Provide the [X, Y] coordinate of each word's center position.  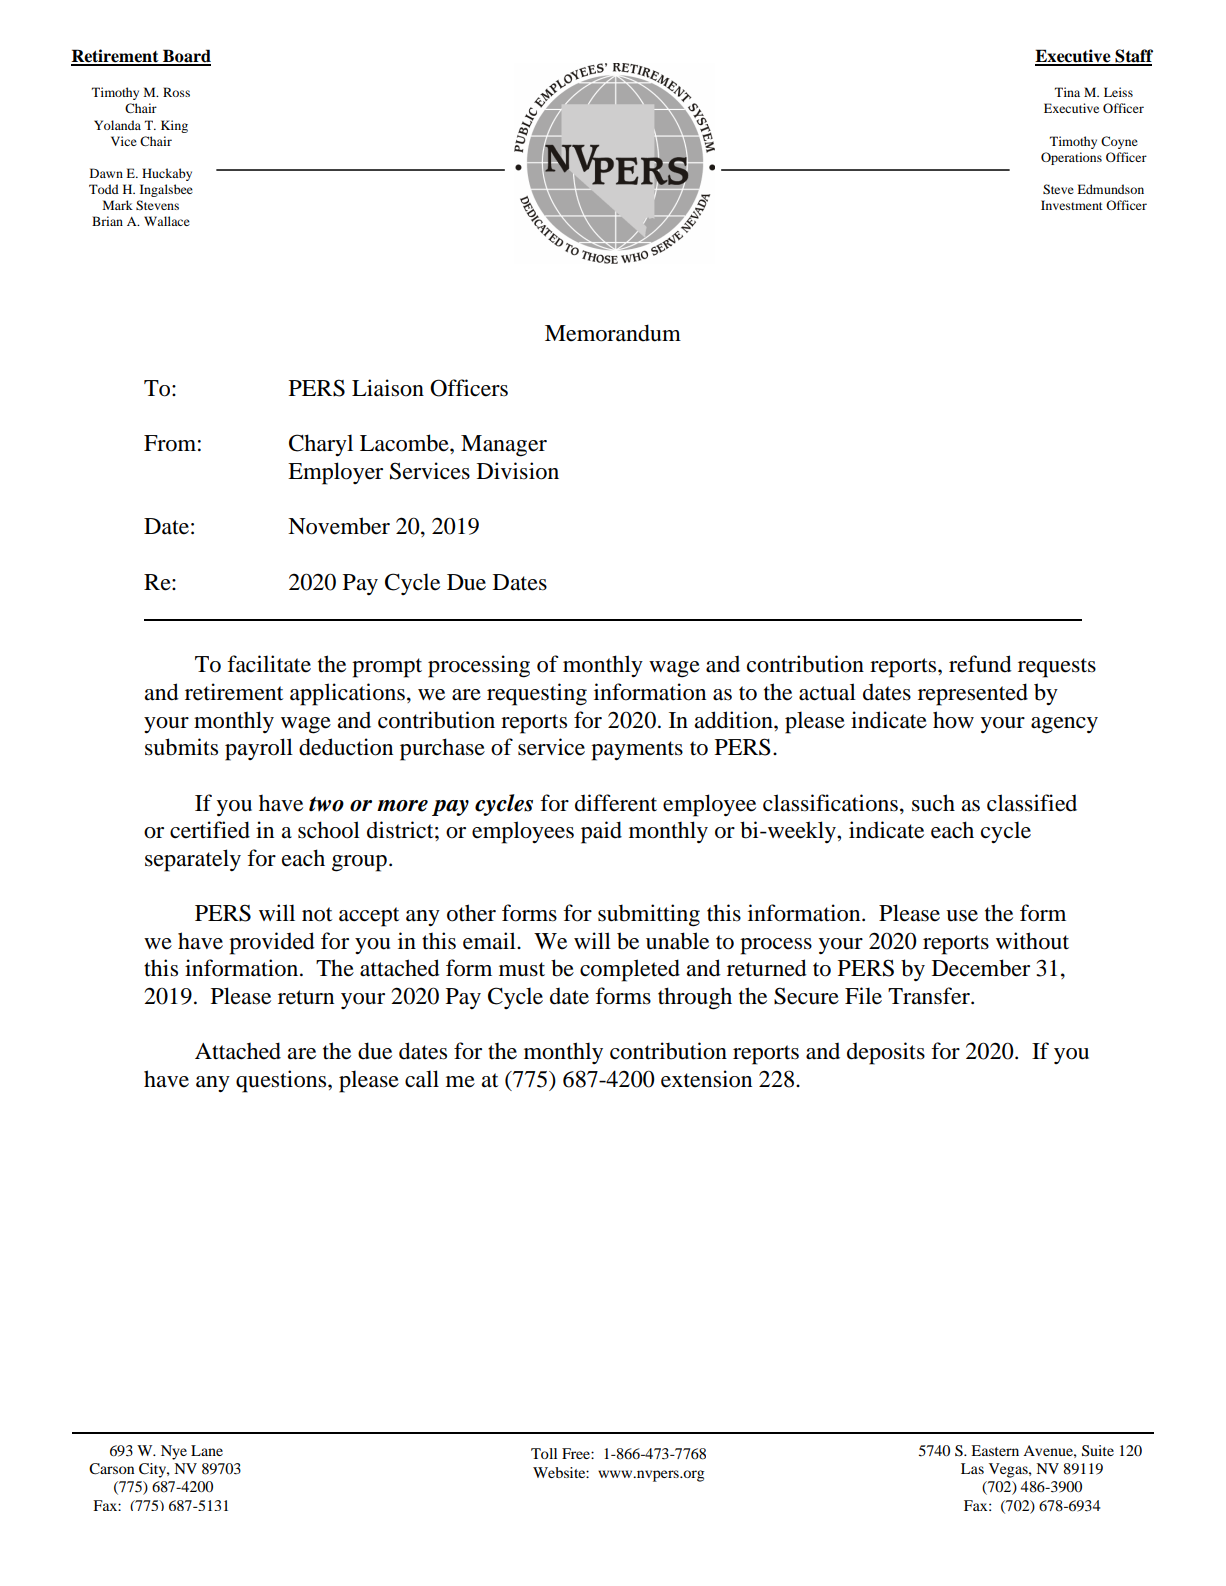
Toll [544, 1453]
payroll [259, 749]
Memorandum [613, 333]
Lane [207, 1450]
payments [637, 751]
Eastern [995, 1450]
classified [1032, 803]
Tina [1067, 92]
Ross [176, 92]
